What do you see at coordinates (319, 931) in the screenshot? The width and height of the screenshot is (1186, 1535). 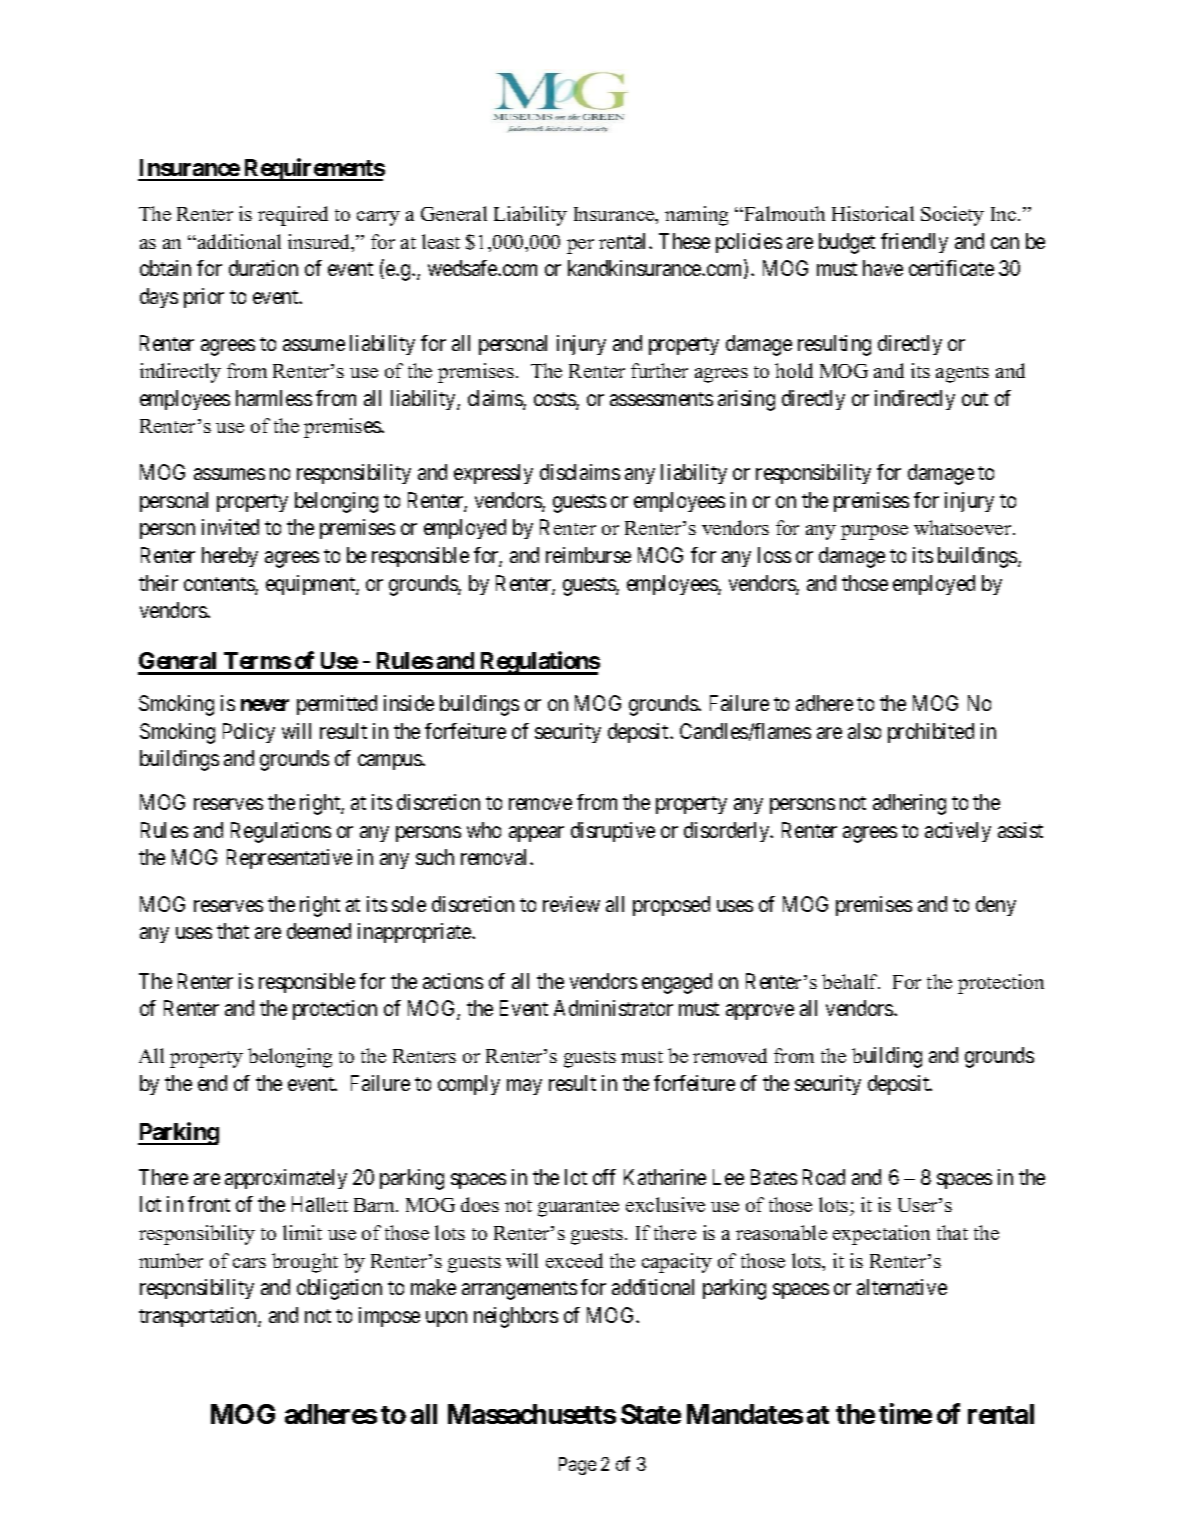 I see `deemed` at bounding box center [319, 931].
